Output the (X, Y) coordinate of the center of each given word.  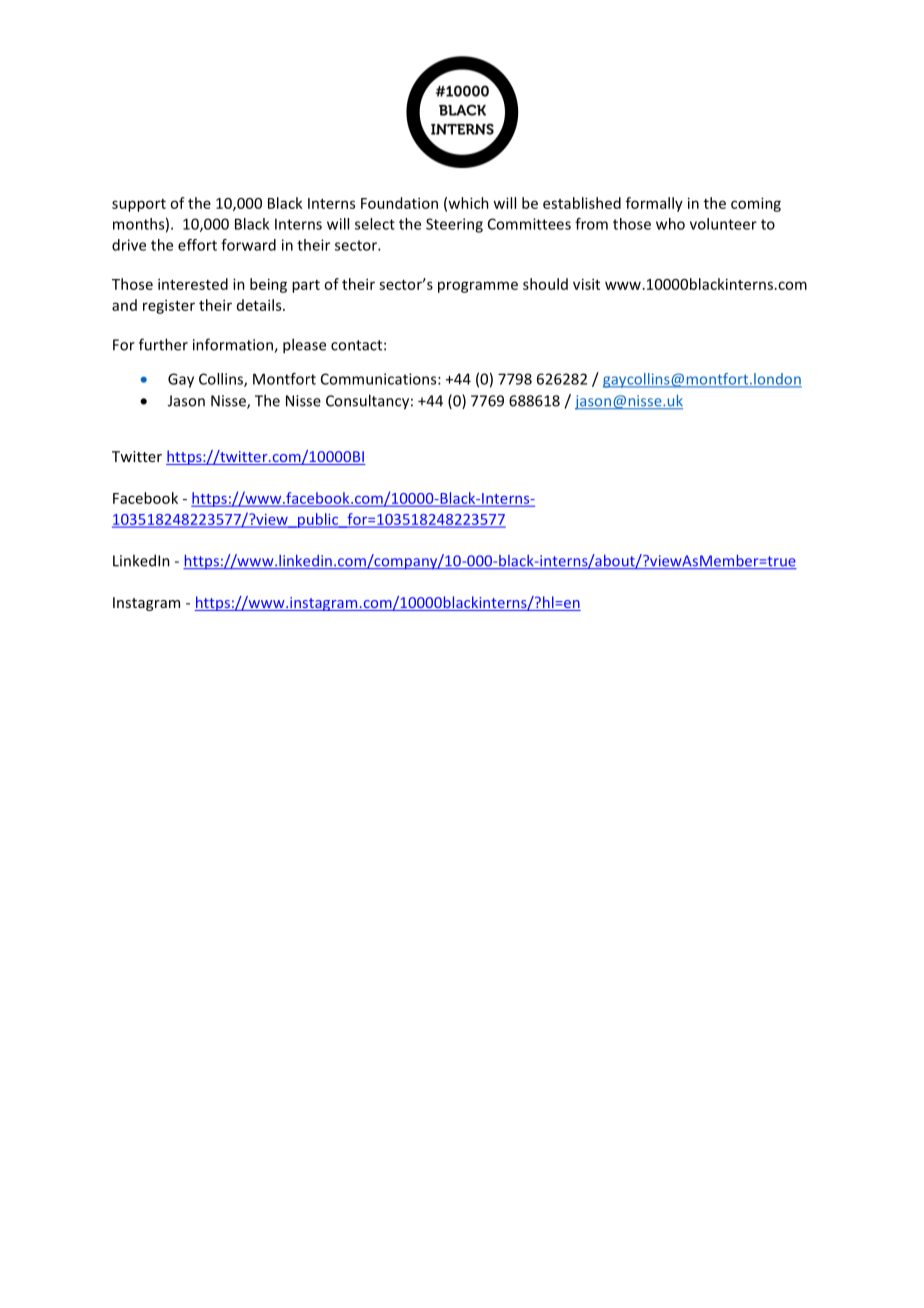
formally (654, 204)
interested (193, 284)
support (139, 205)
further (163, 344)
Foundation (399, 203)
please (304, 346)
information (234, 345)
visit (586, 284)
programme (478, 287)
